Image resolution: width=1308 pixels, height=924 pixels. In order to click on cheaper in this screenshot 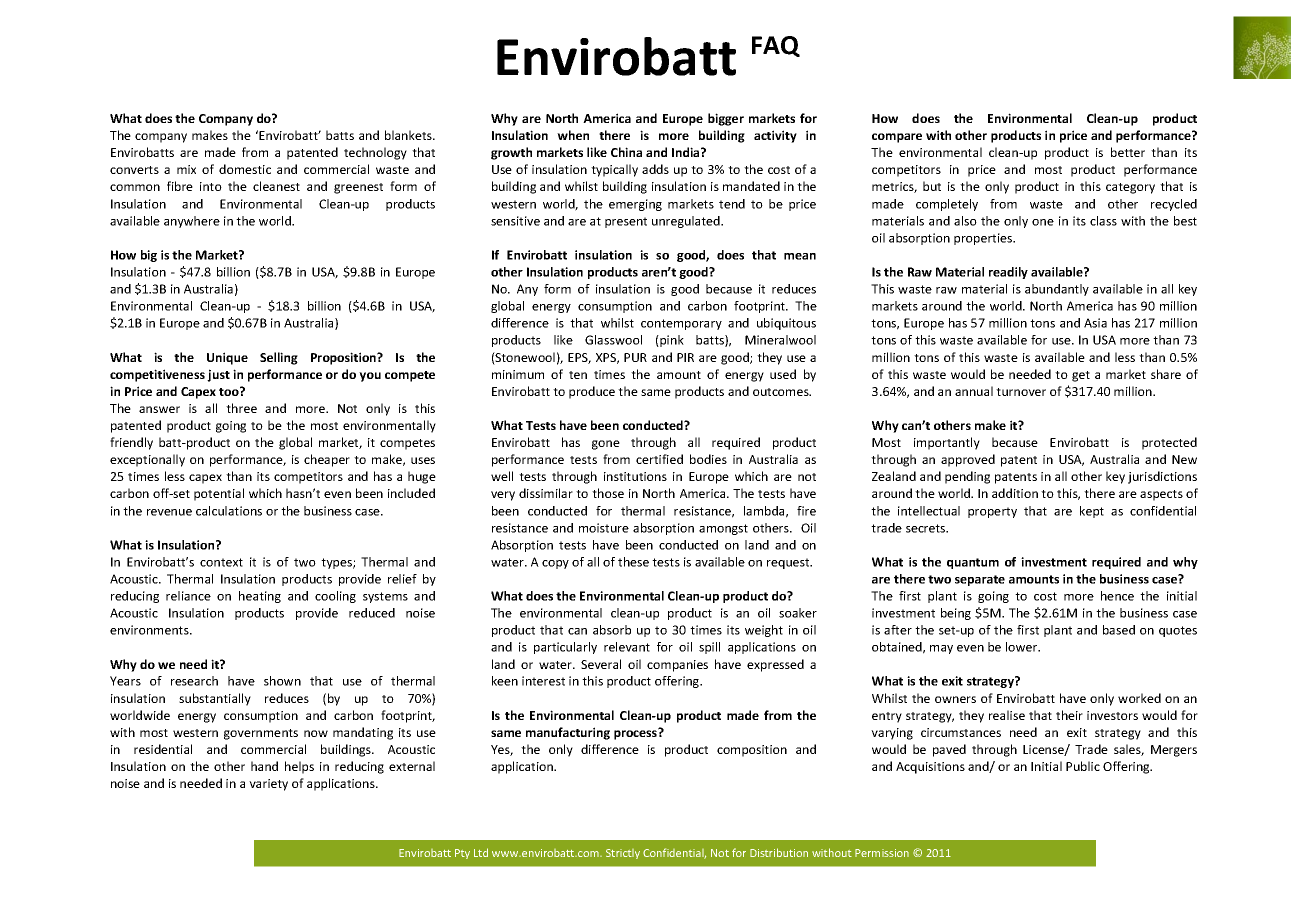, I will do `click(327, 460)`.
